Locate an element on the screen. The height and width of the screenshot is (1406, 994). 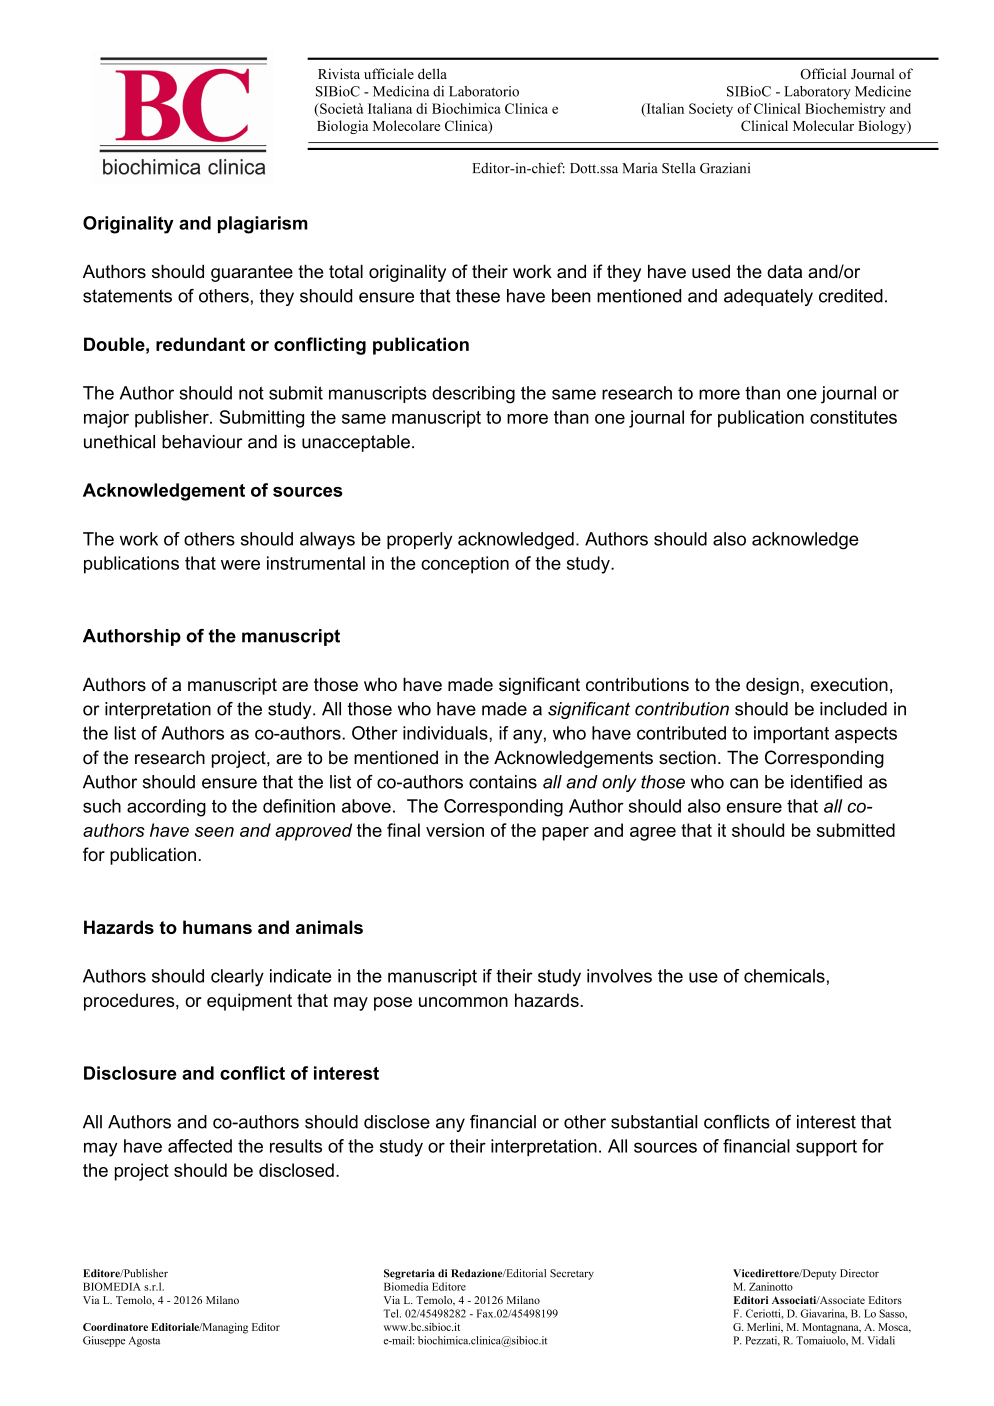
design is located at coordinates (772, 686).
